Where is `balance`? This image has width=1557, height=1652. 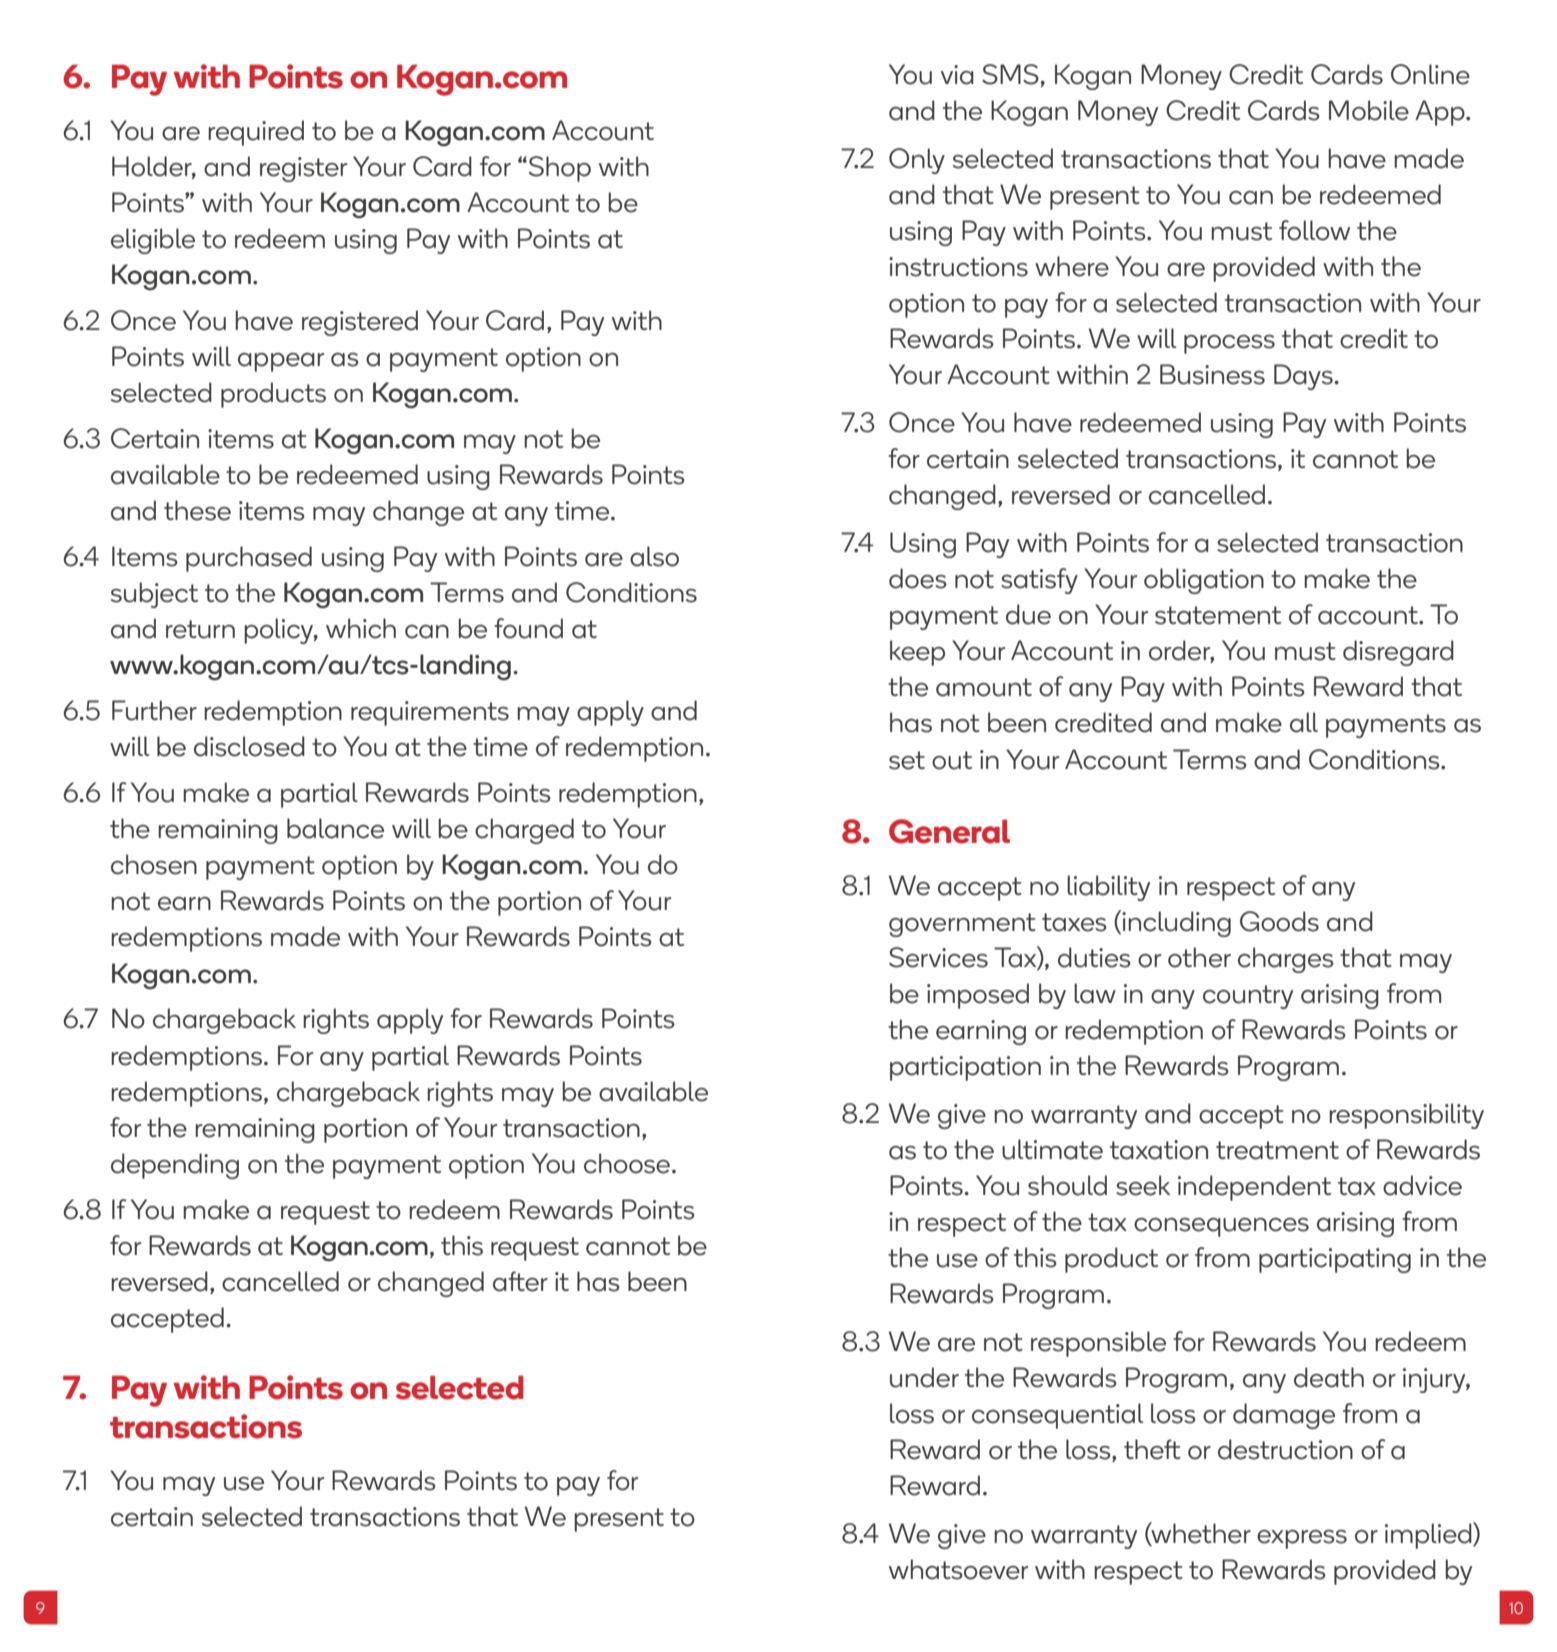
balance is located at coordinates (335, 828).
